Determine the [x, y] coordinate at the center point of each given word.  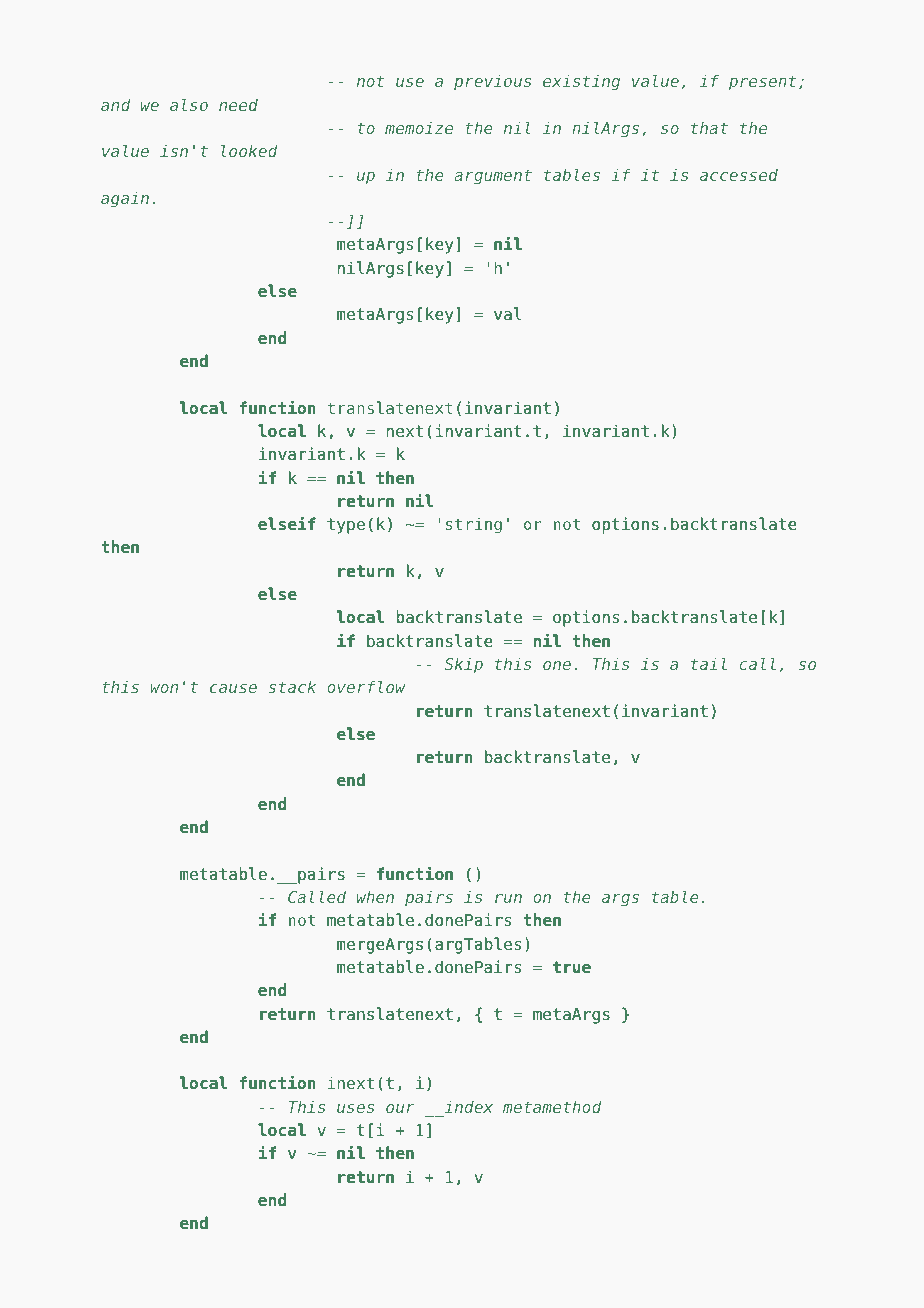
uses [355, 1108]
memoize [419, 128]
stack [292, 686]
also [189, 104]
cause [233, 688]
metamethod [552, 1106]
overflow [366, 686]
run [508, 898]
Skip [463, 665]
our [400, 1108]
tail [709, 663]
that [709, 128]
